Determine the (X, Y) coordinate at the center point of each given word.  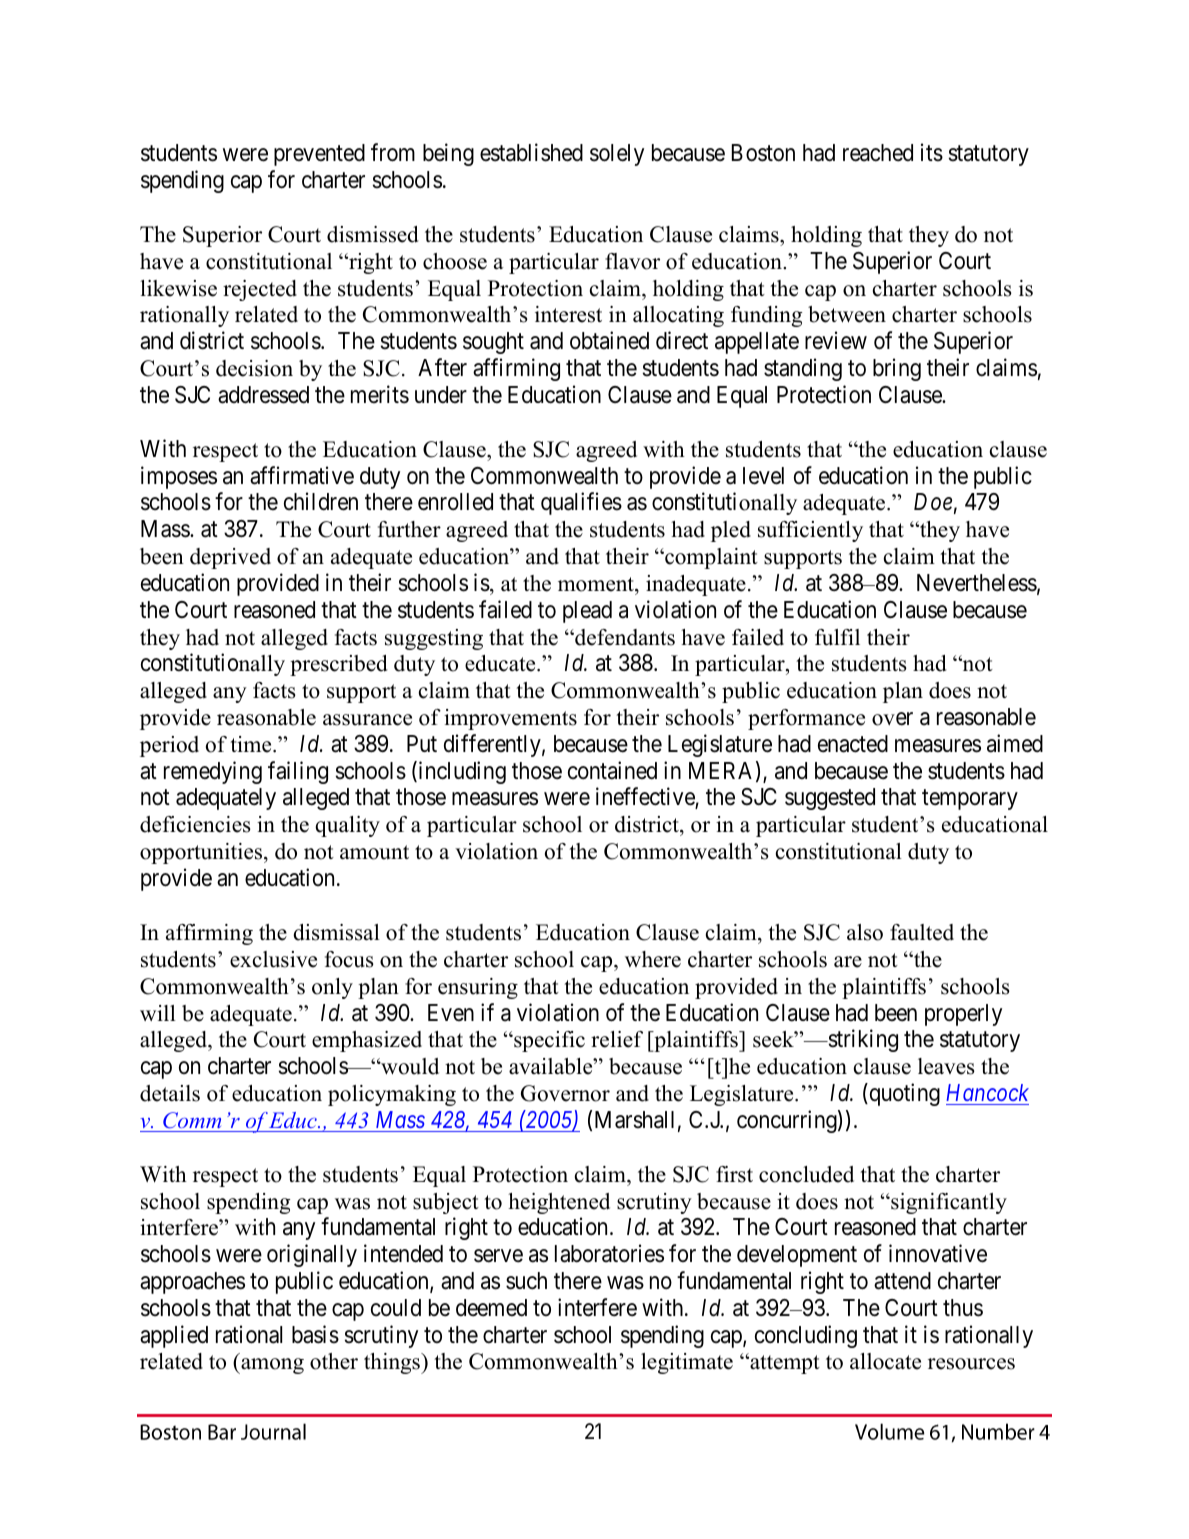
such (526, 1281)
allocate (885, 1361)
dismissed (373, 234)
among (271, 1366)
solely (617, 155)
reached (878, 153)
